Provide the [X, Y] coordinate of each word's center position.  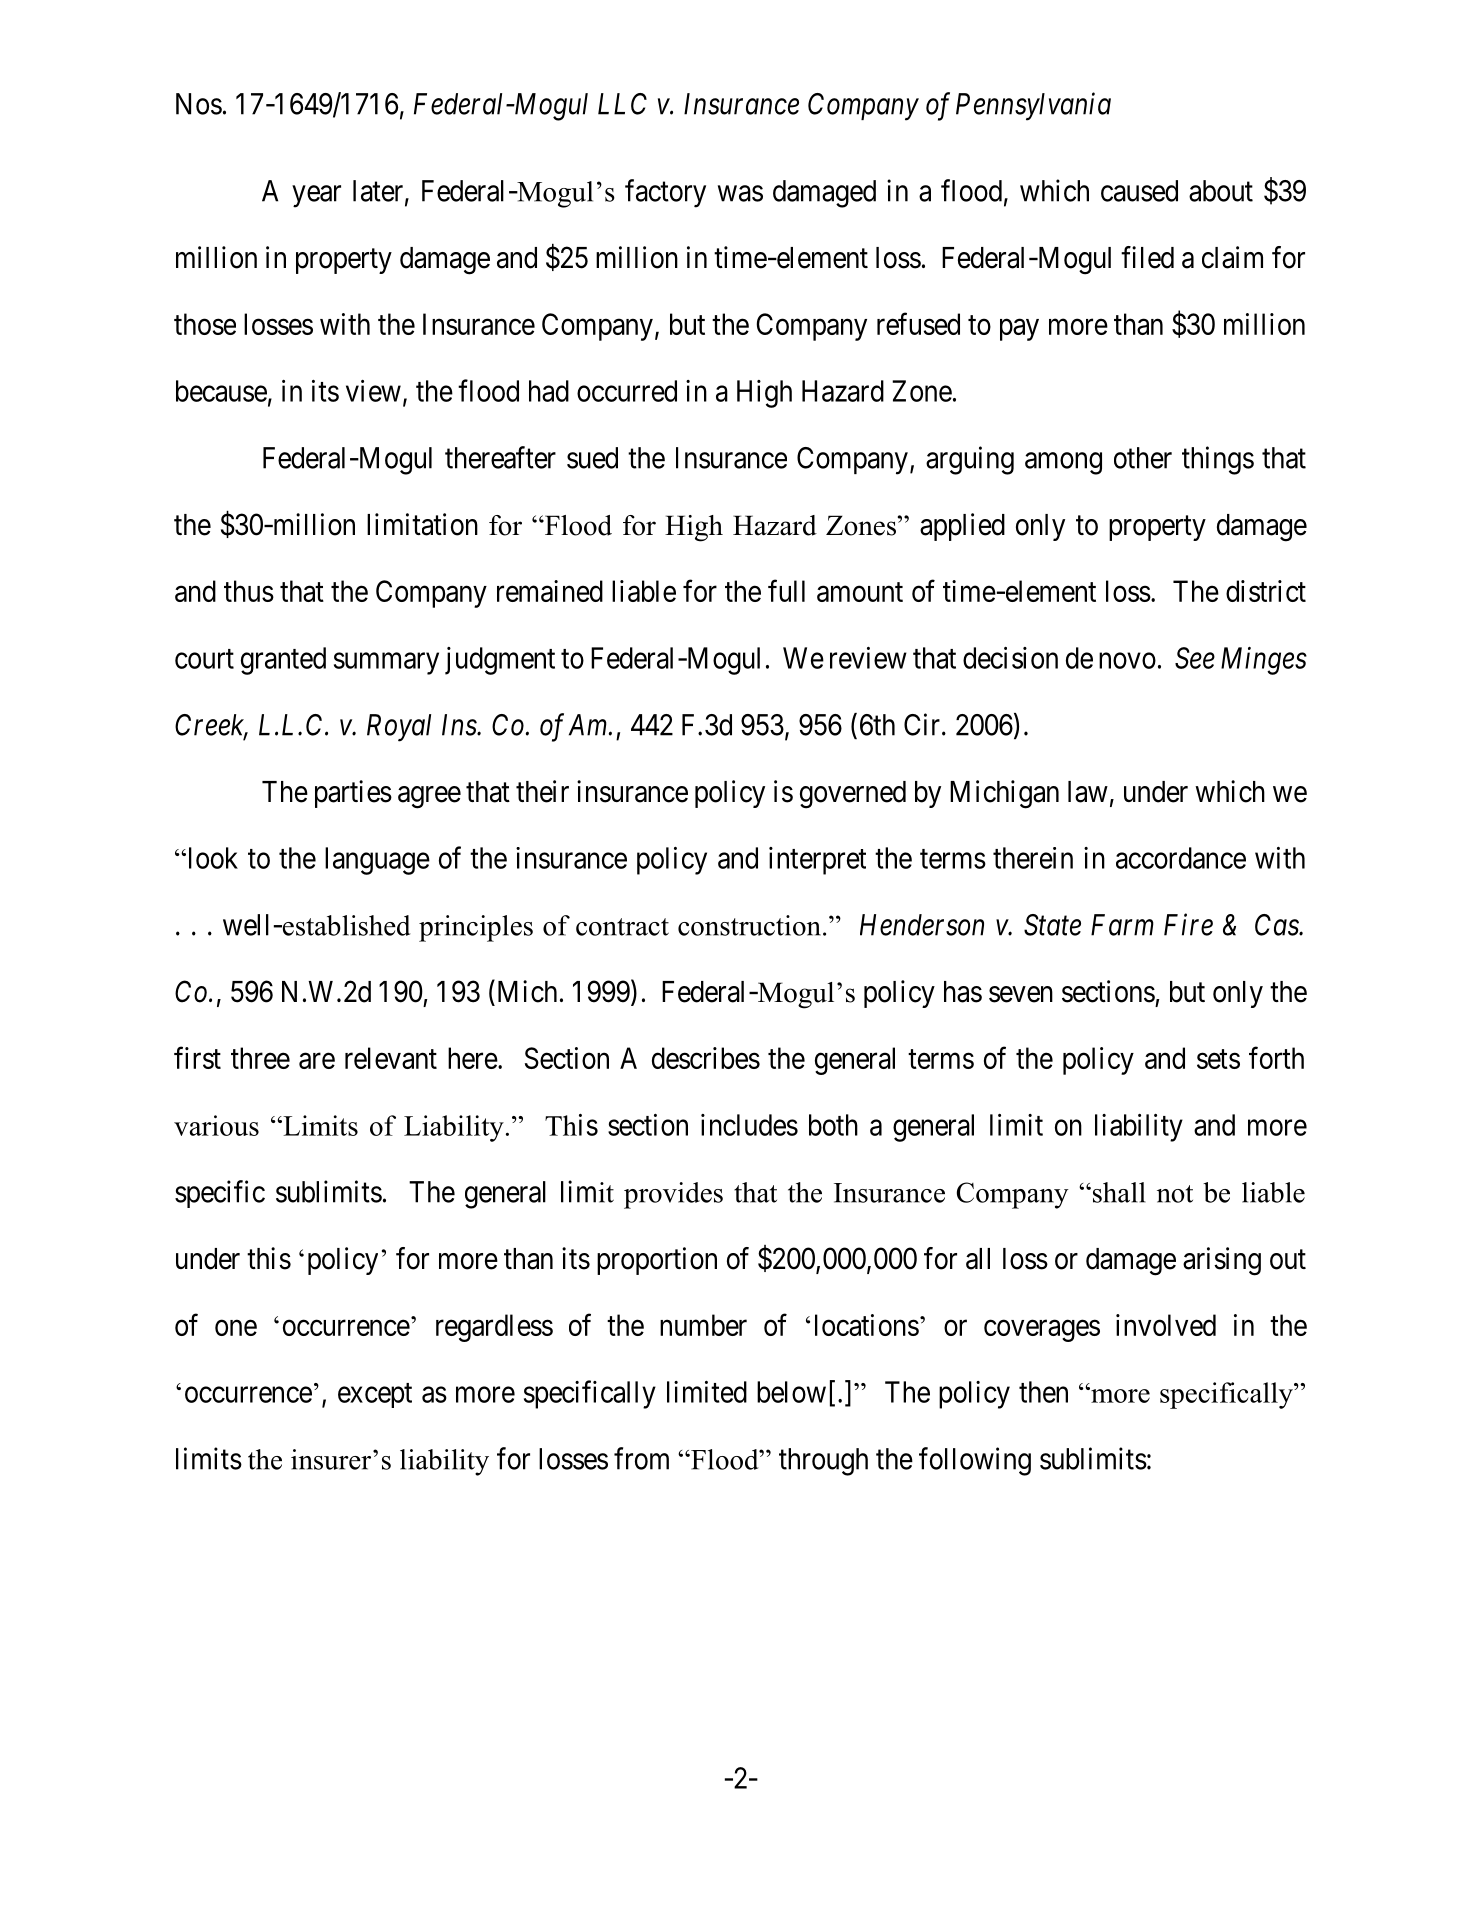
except [375, 1395]
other [1143, 458]
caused [1139, 191]
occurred [627, 391]
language [377, 861]
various [216, 1125]
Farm [1122, 925]
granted [283, 661]
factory [665, 193]
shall [1119, 1192]
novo [1127, 661]
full [786, 590]
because [221, 391]
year [316, 196]
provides [673, 1195]
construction [749, 925]
